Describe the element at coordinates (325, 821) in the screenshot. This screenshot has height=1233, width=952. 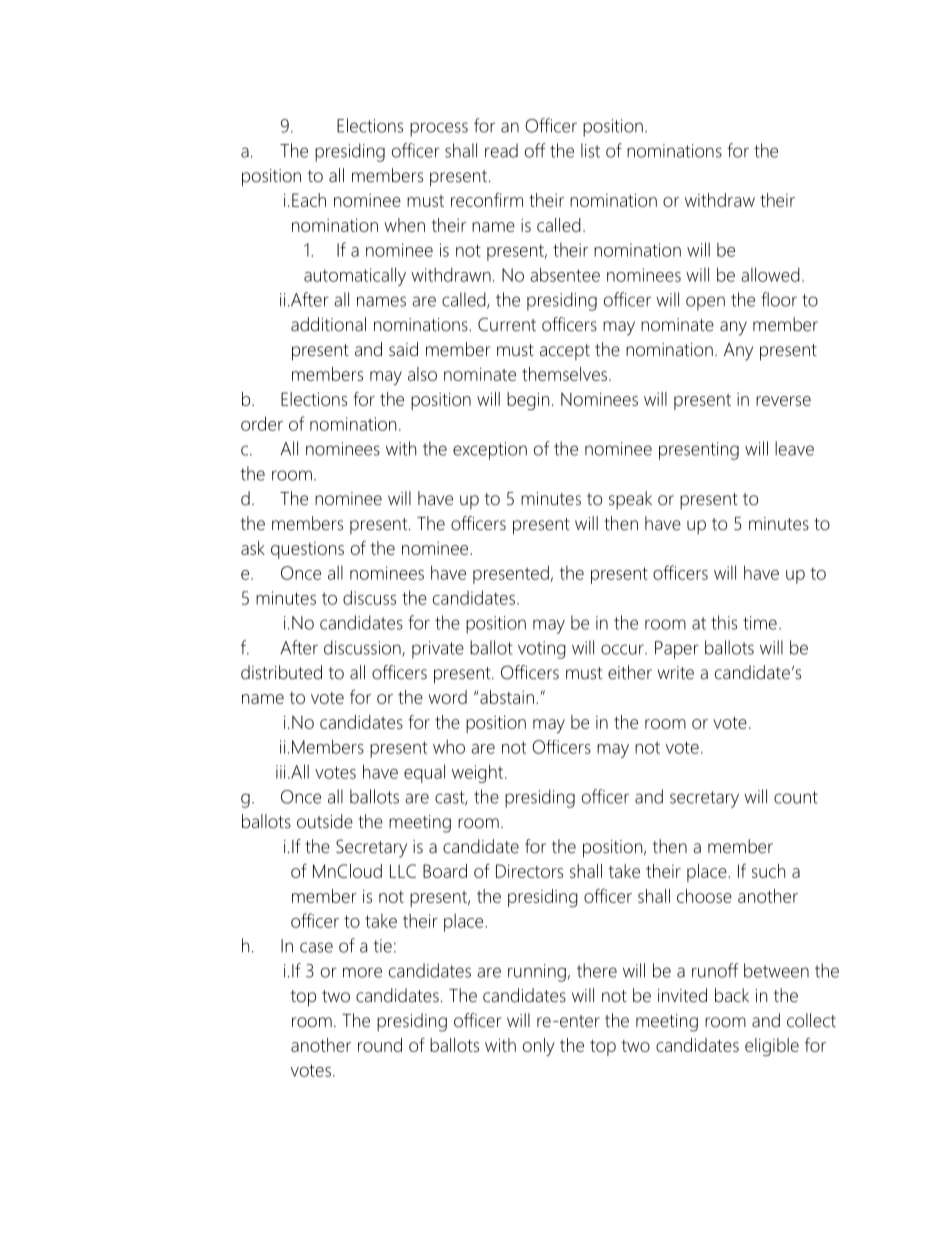
I see `outside` at that location.
